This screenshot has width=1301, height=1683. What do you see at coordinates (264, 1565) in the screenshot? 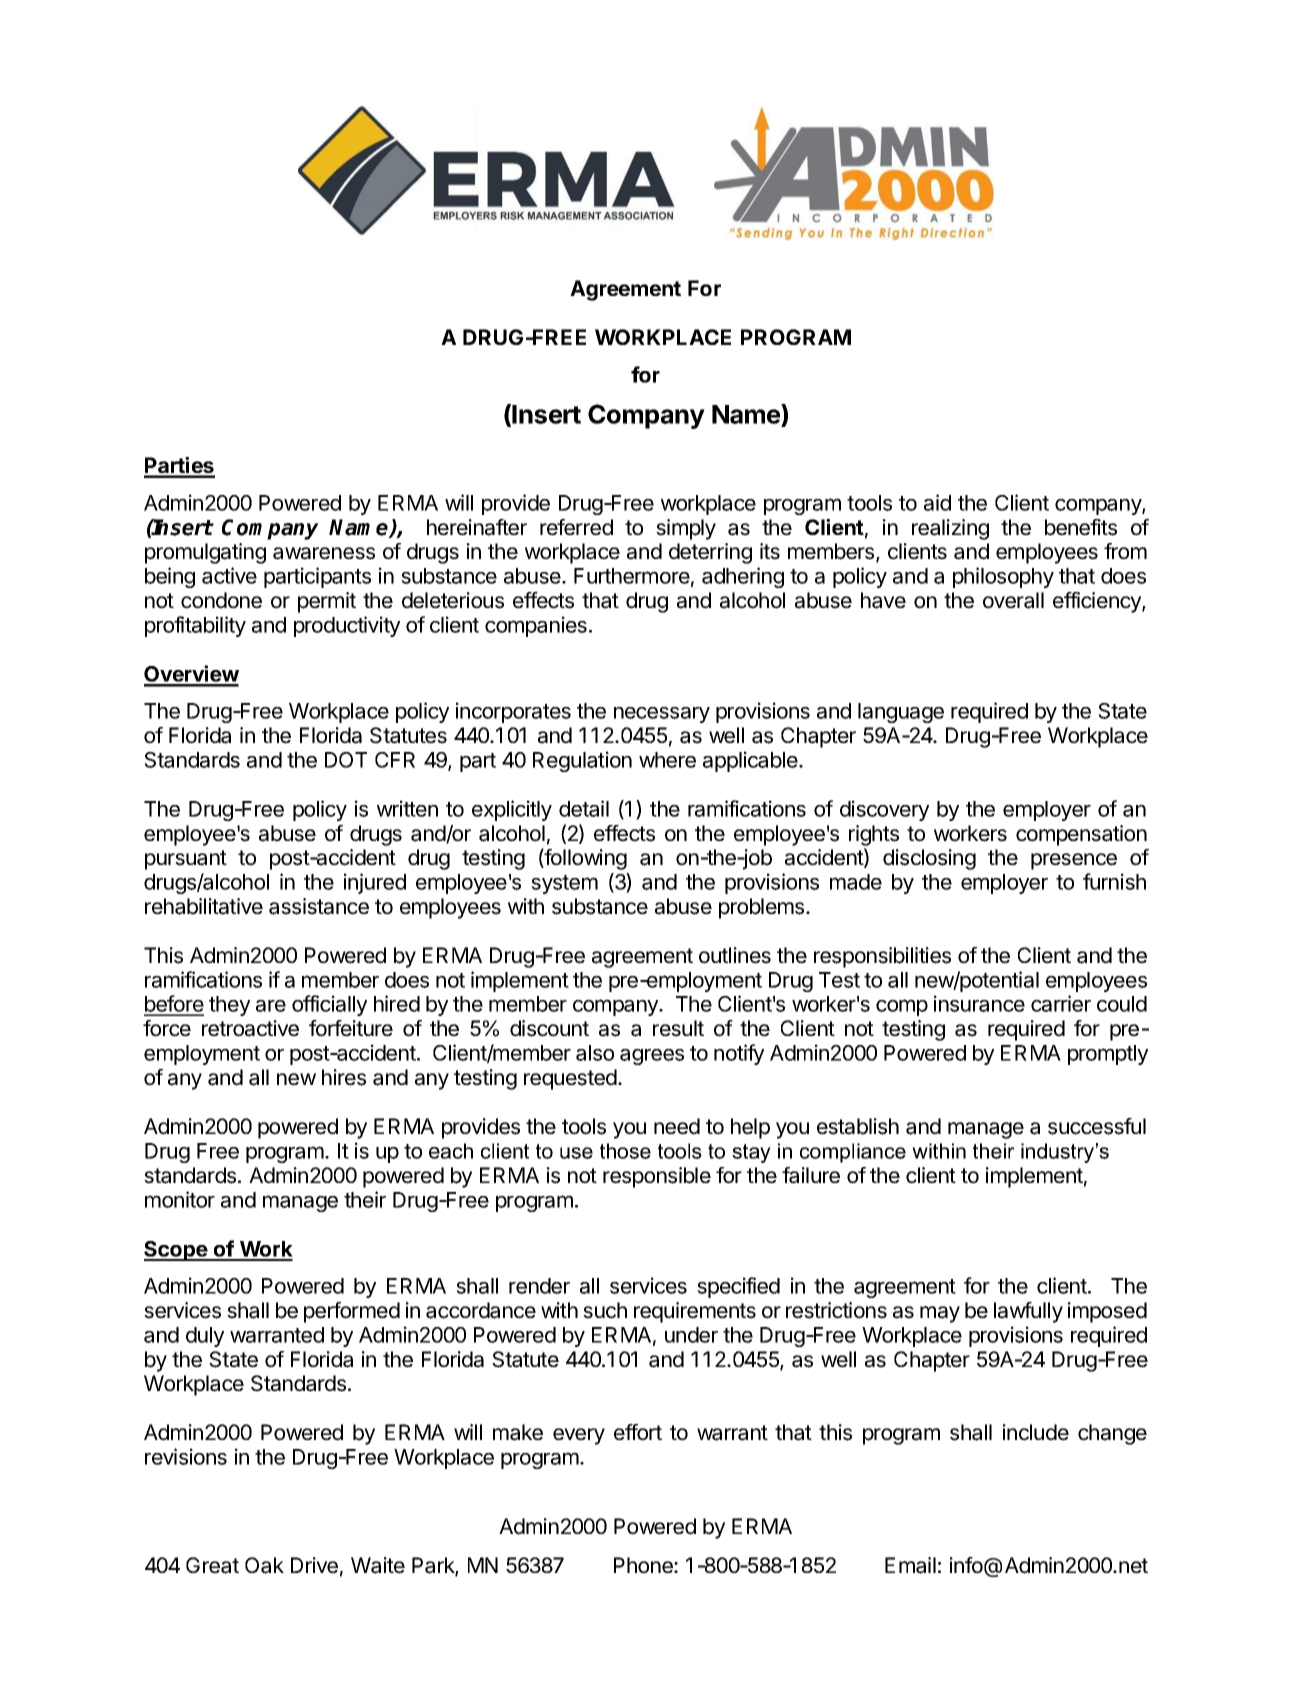
I see `Oak` at bounding box center [264, 1565].
